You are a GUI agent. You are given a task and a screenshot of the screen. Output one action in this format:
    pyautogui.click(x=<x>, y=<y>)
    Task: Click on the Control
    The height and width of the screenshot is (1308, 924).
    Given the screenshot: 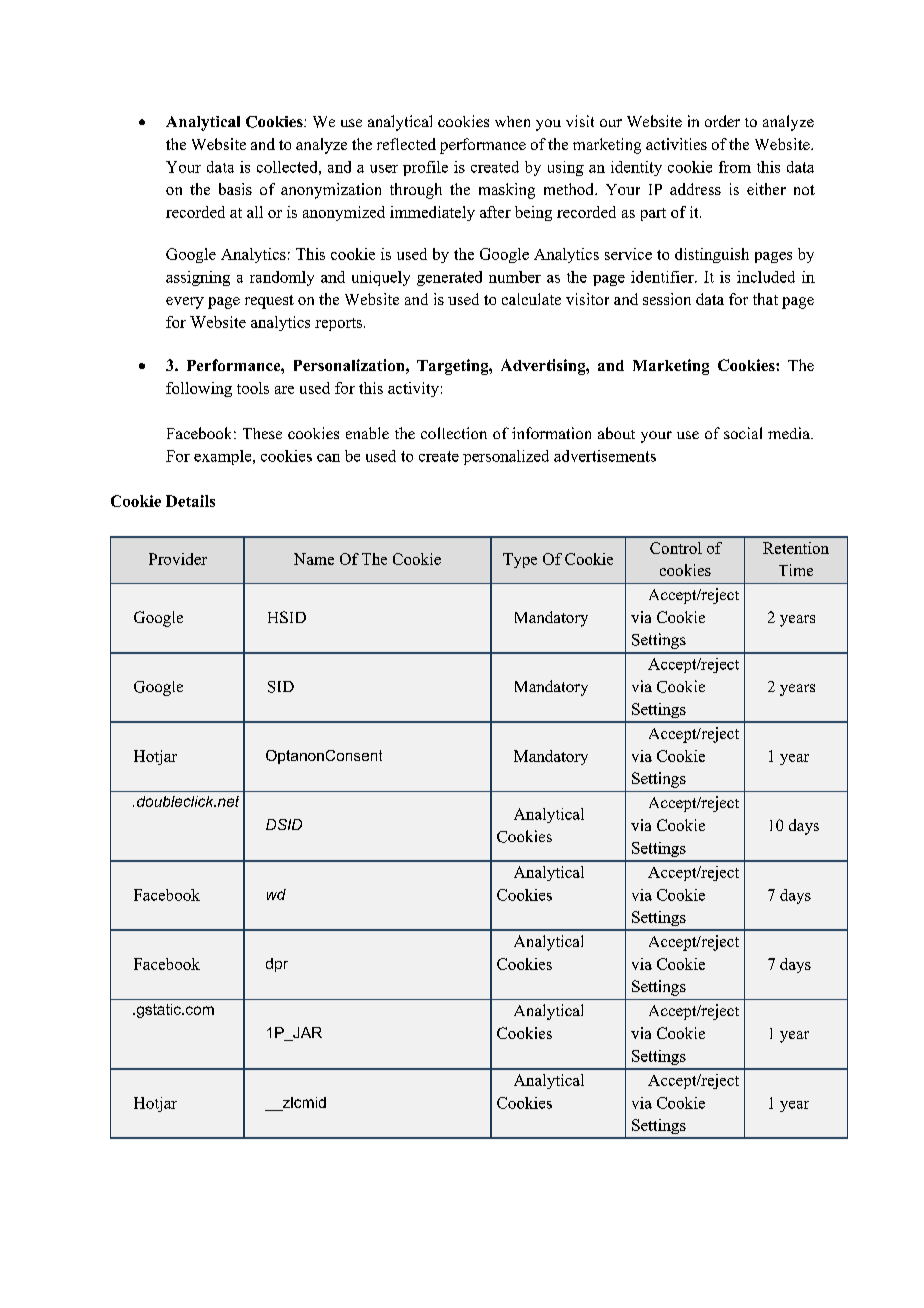 What is the action you would take?
    pyautogui.click(x=676, y=548)
